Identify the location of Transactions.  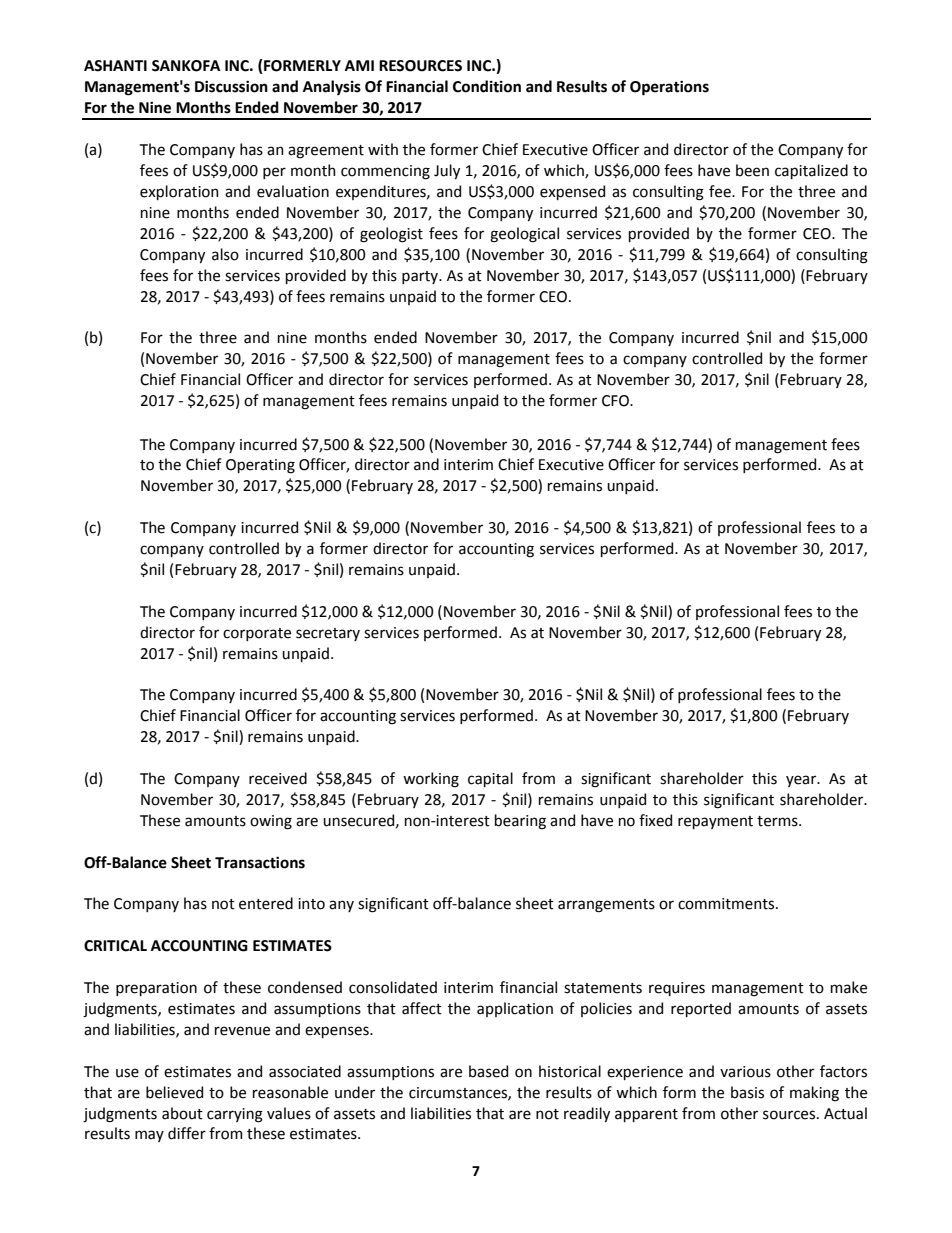
(260, 863).
